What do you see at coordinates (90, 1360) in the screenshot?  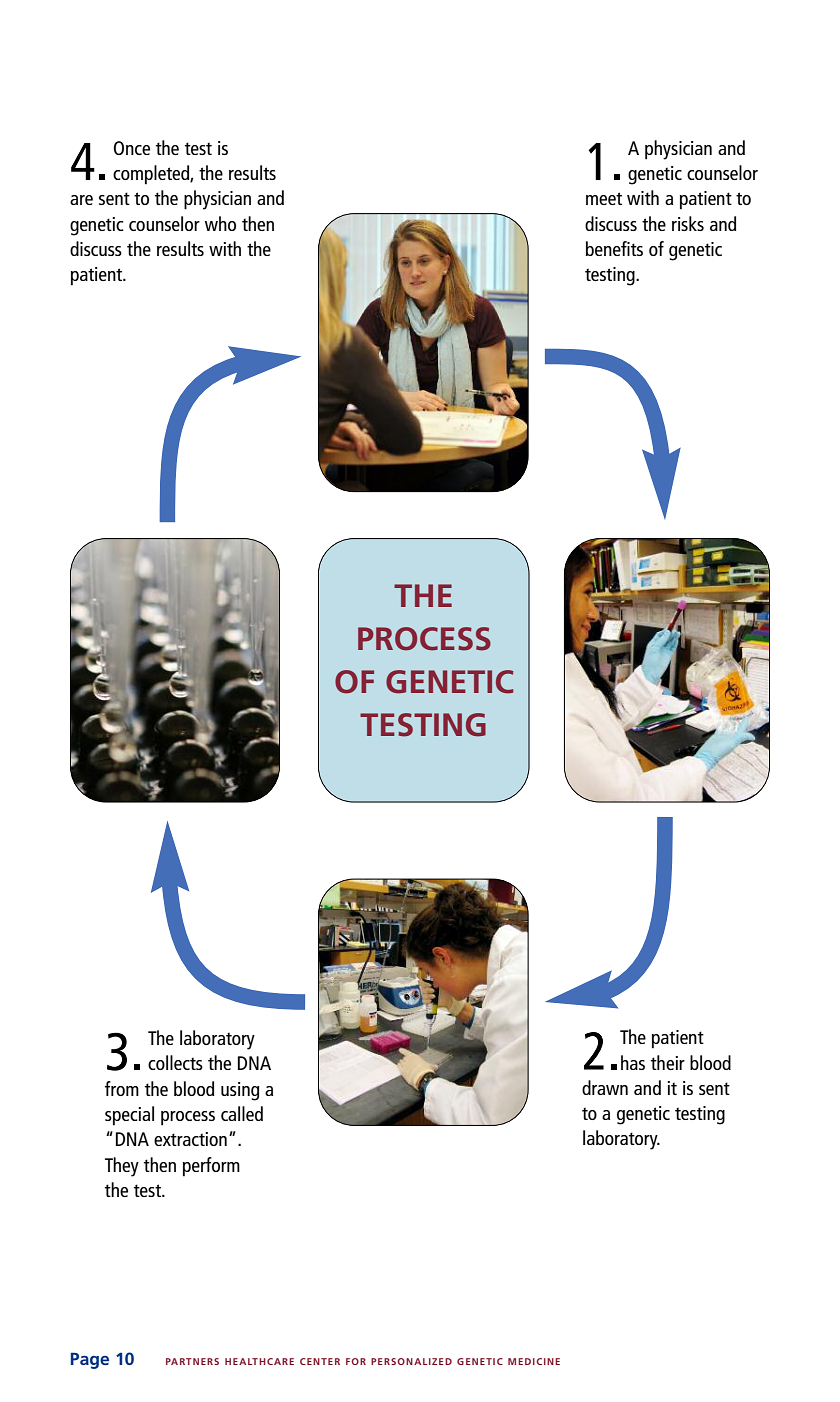 I see `Page` at bounding box center [90, 1360].
